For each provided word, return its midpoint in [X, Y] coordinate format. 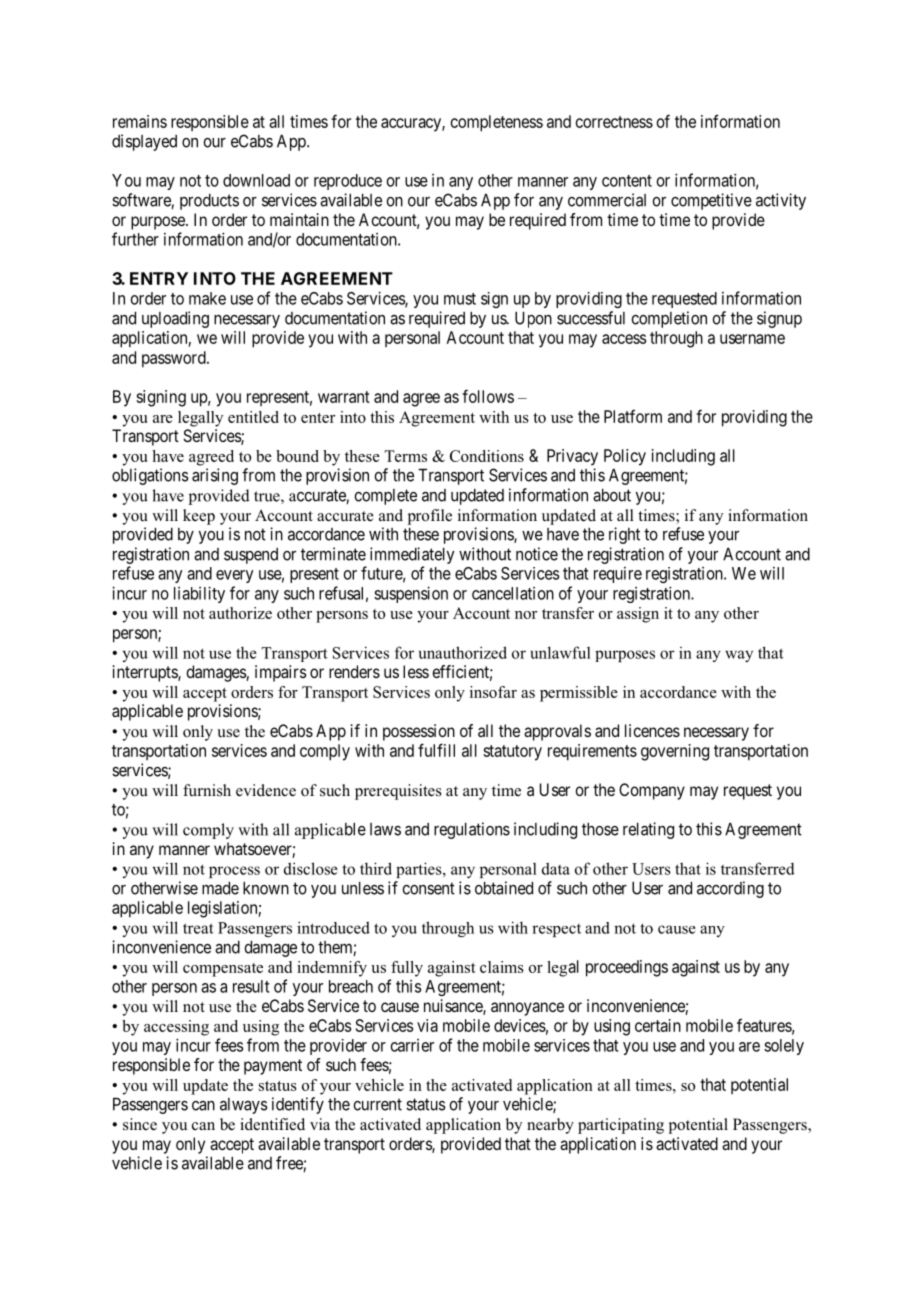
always [244, 1106]
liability [199, 594]
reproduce [348, 182]
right [624, 535]
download [256, 180]
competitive [711, 201]
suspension [411, 594]
